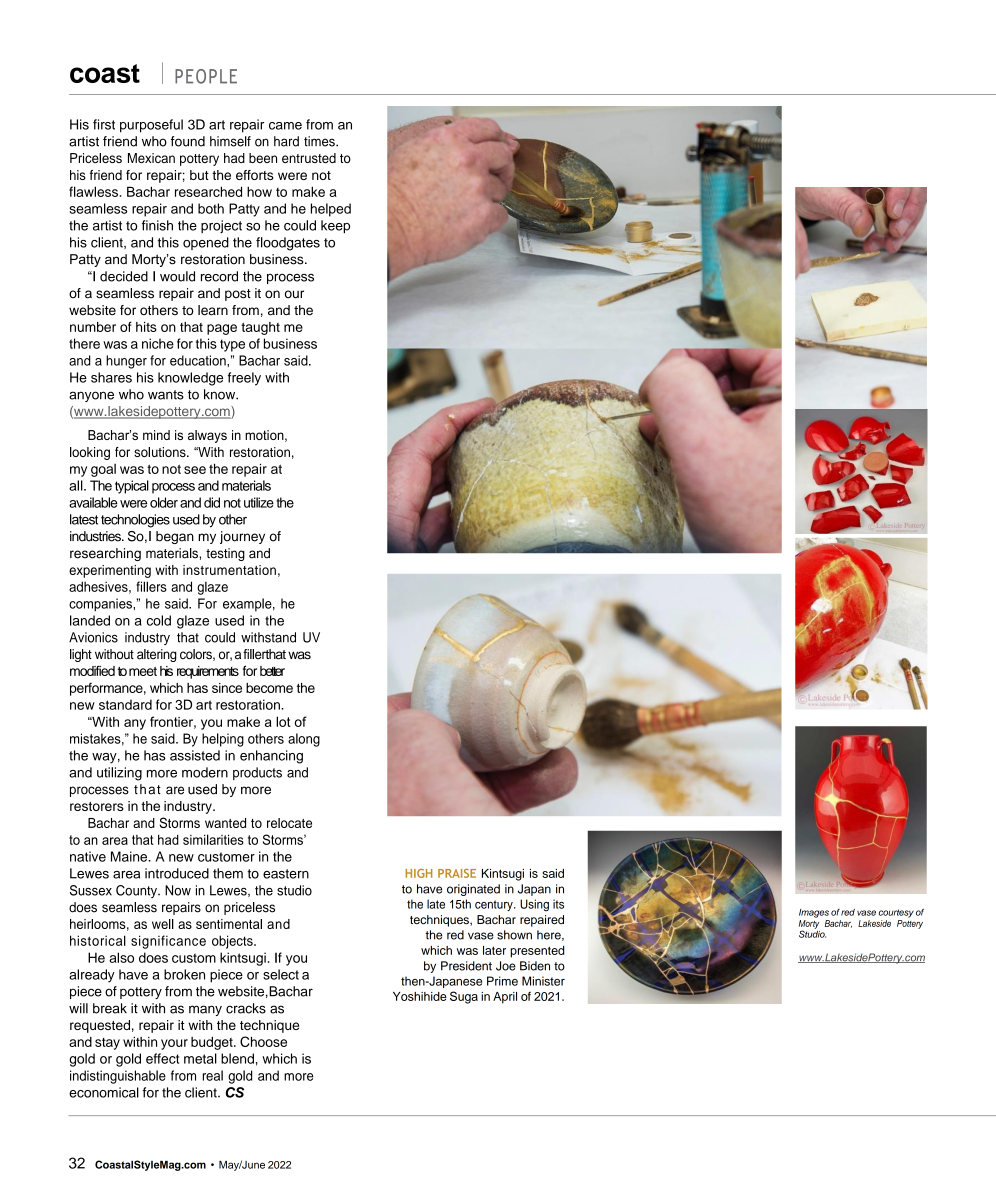 This screenshot has width=996, height=1204. Describe the element at coordinates (335, 226) in the screenshot. I see `keep` at that location.
